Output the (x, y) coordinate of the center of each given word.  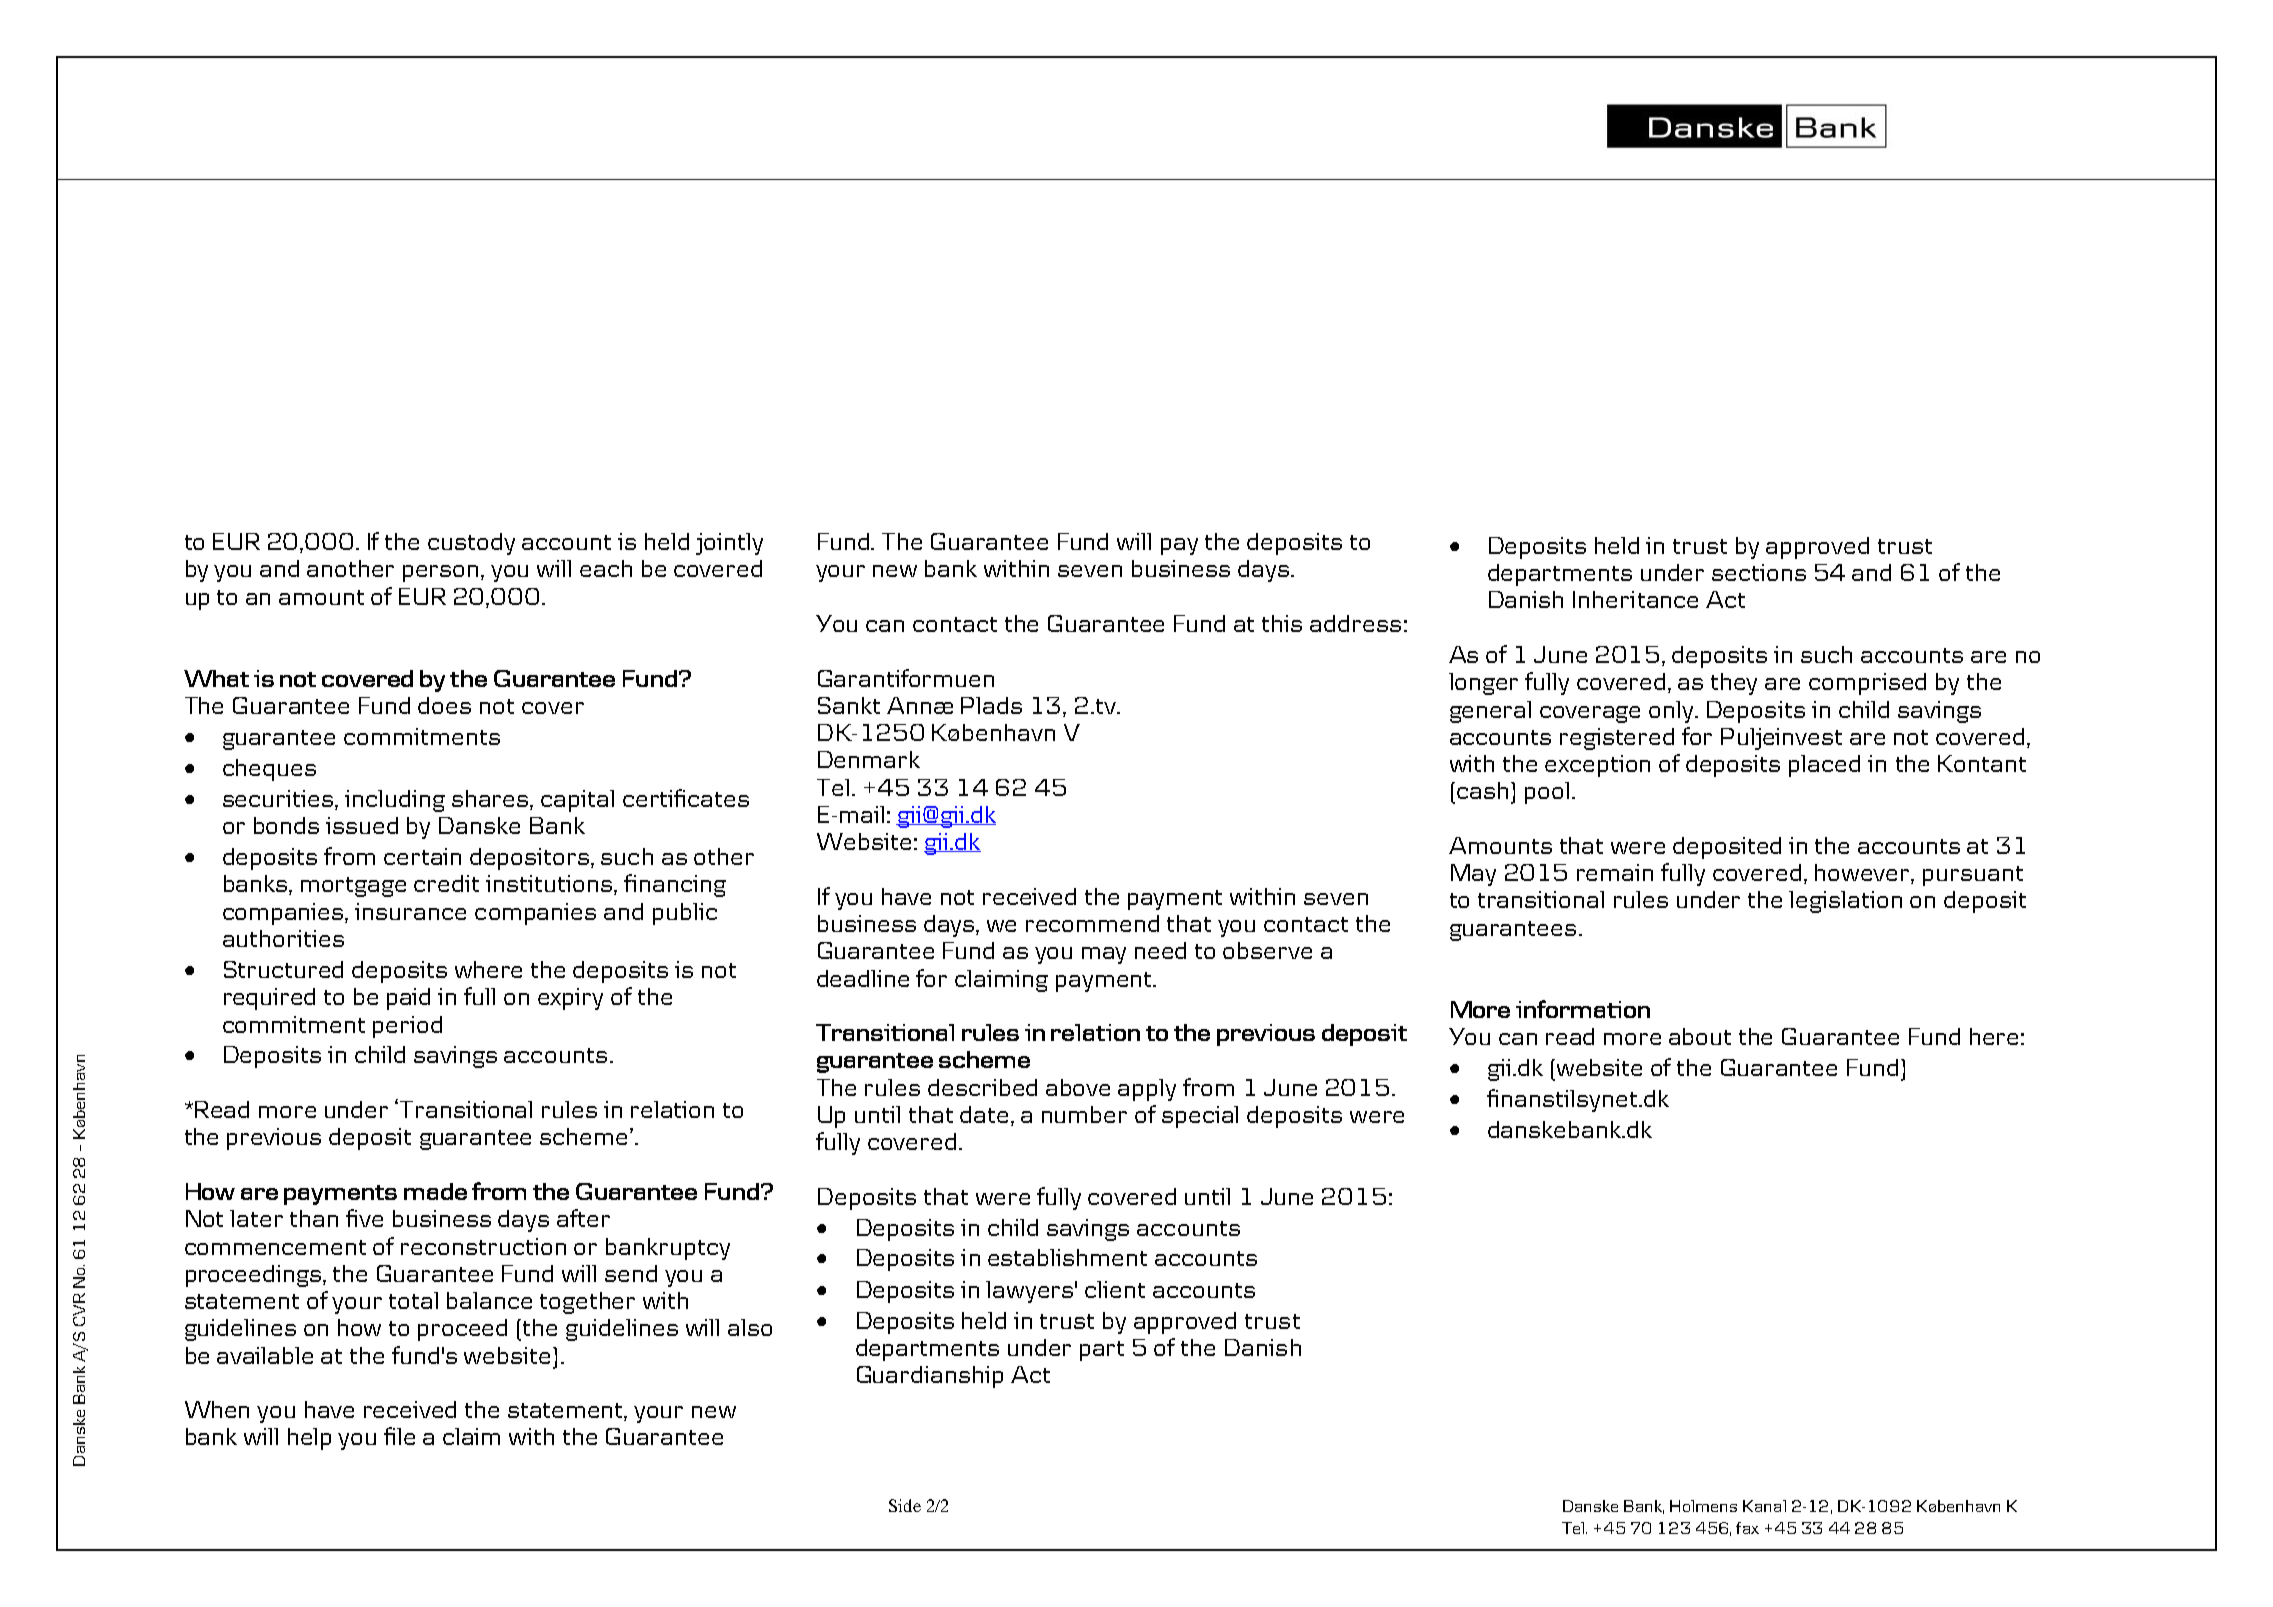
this (1282, 623)
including (395, 801)
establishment (1067, 1257)
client (1115, 1289)
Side (905, 1505)
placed (1824, 766)
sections (1759, 572)
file (399, 1436)
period (407, 1027)
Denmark (869, 759)
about (1700, 1036)
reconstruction (483, 1246)
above (1078, 1087)
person (442, 573)
